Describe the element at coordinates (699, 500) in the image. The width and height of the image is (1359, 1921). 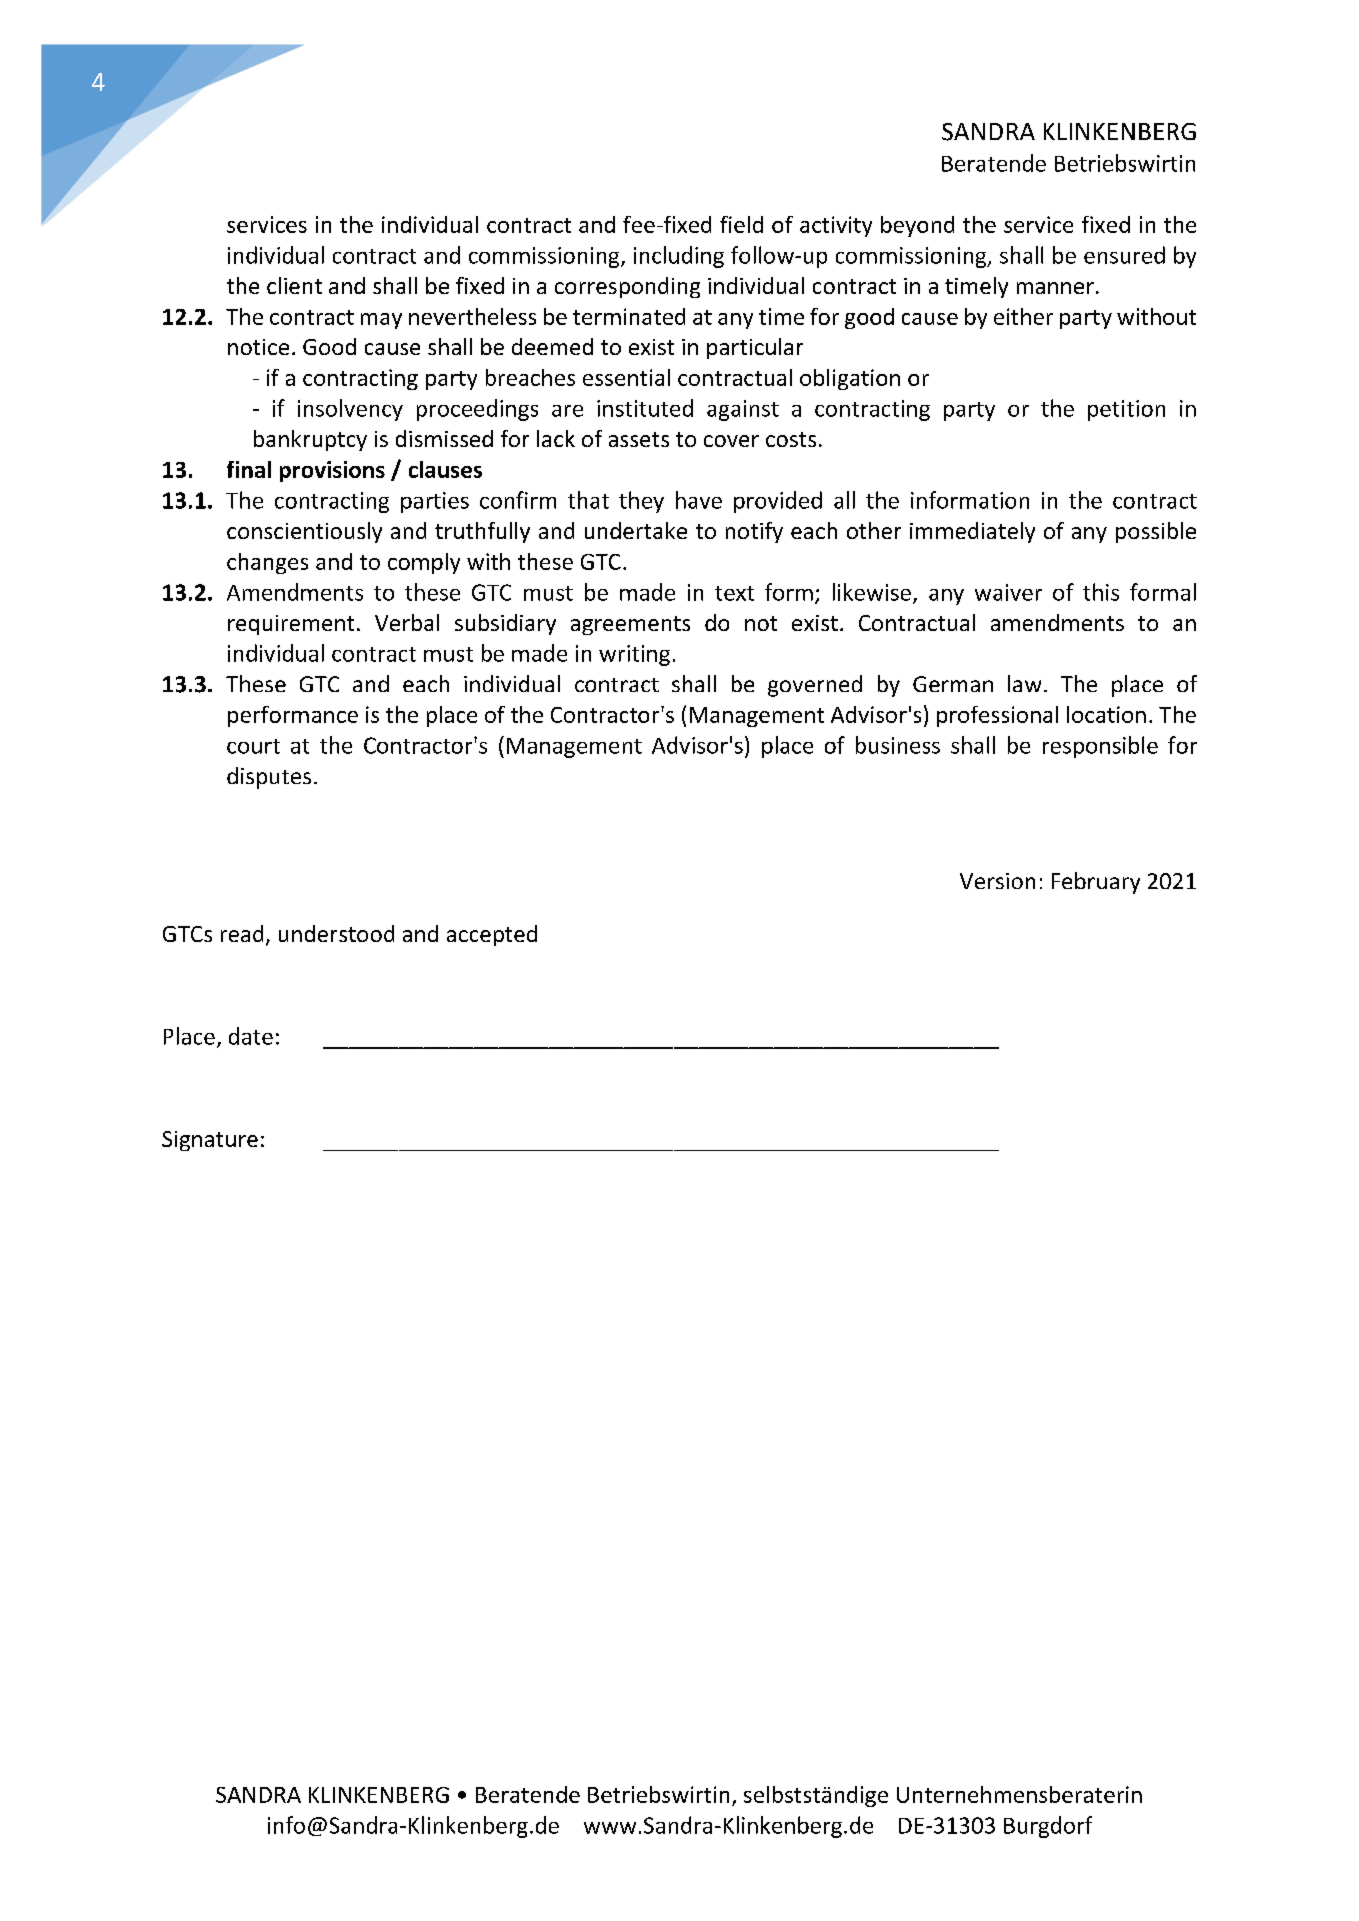
I see `have` at that location.
